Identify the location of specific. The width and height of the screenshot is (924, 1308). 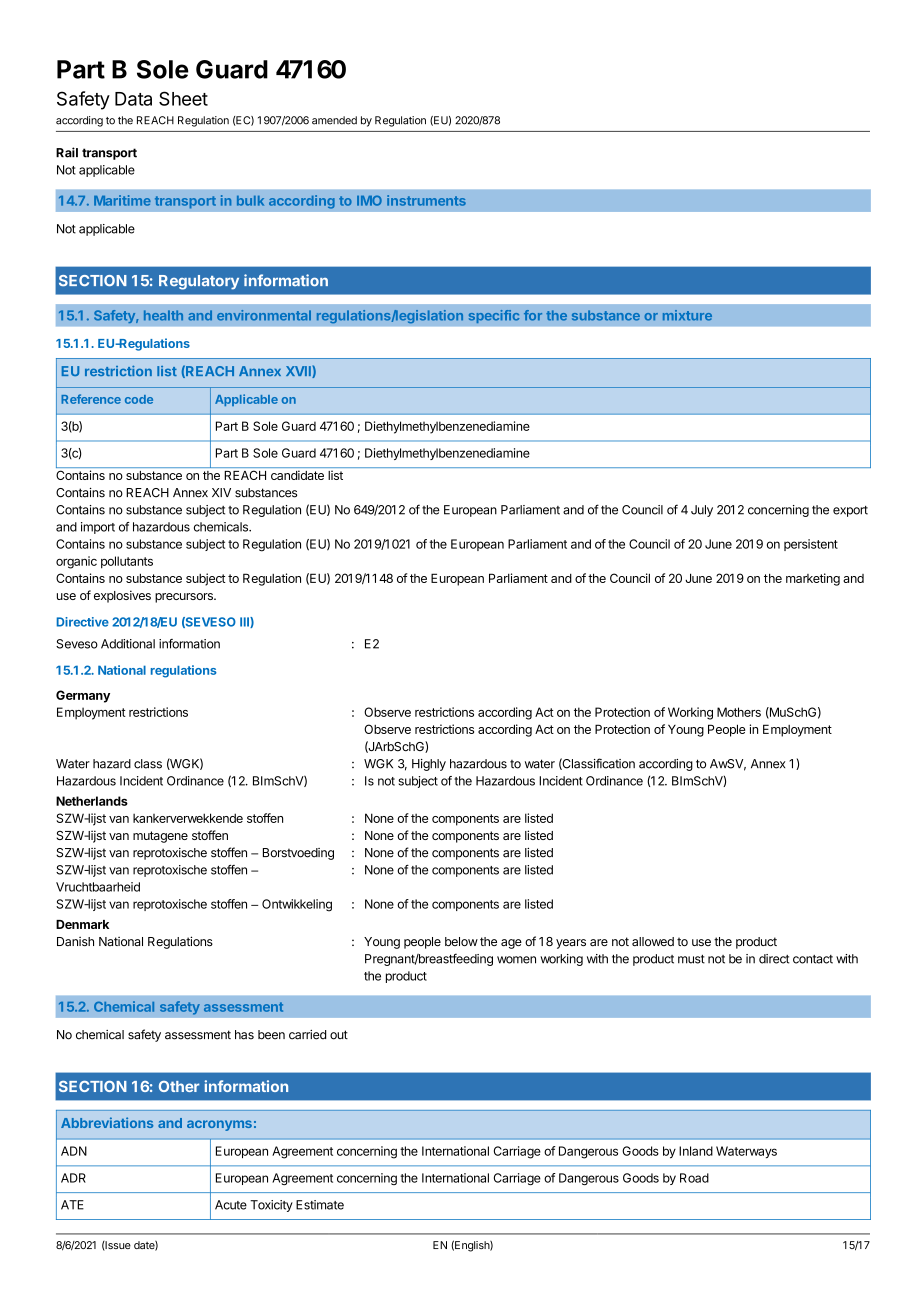
(494, 316).
